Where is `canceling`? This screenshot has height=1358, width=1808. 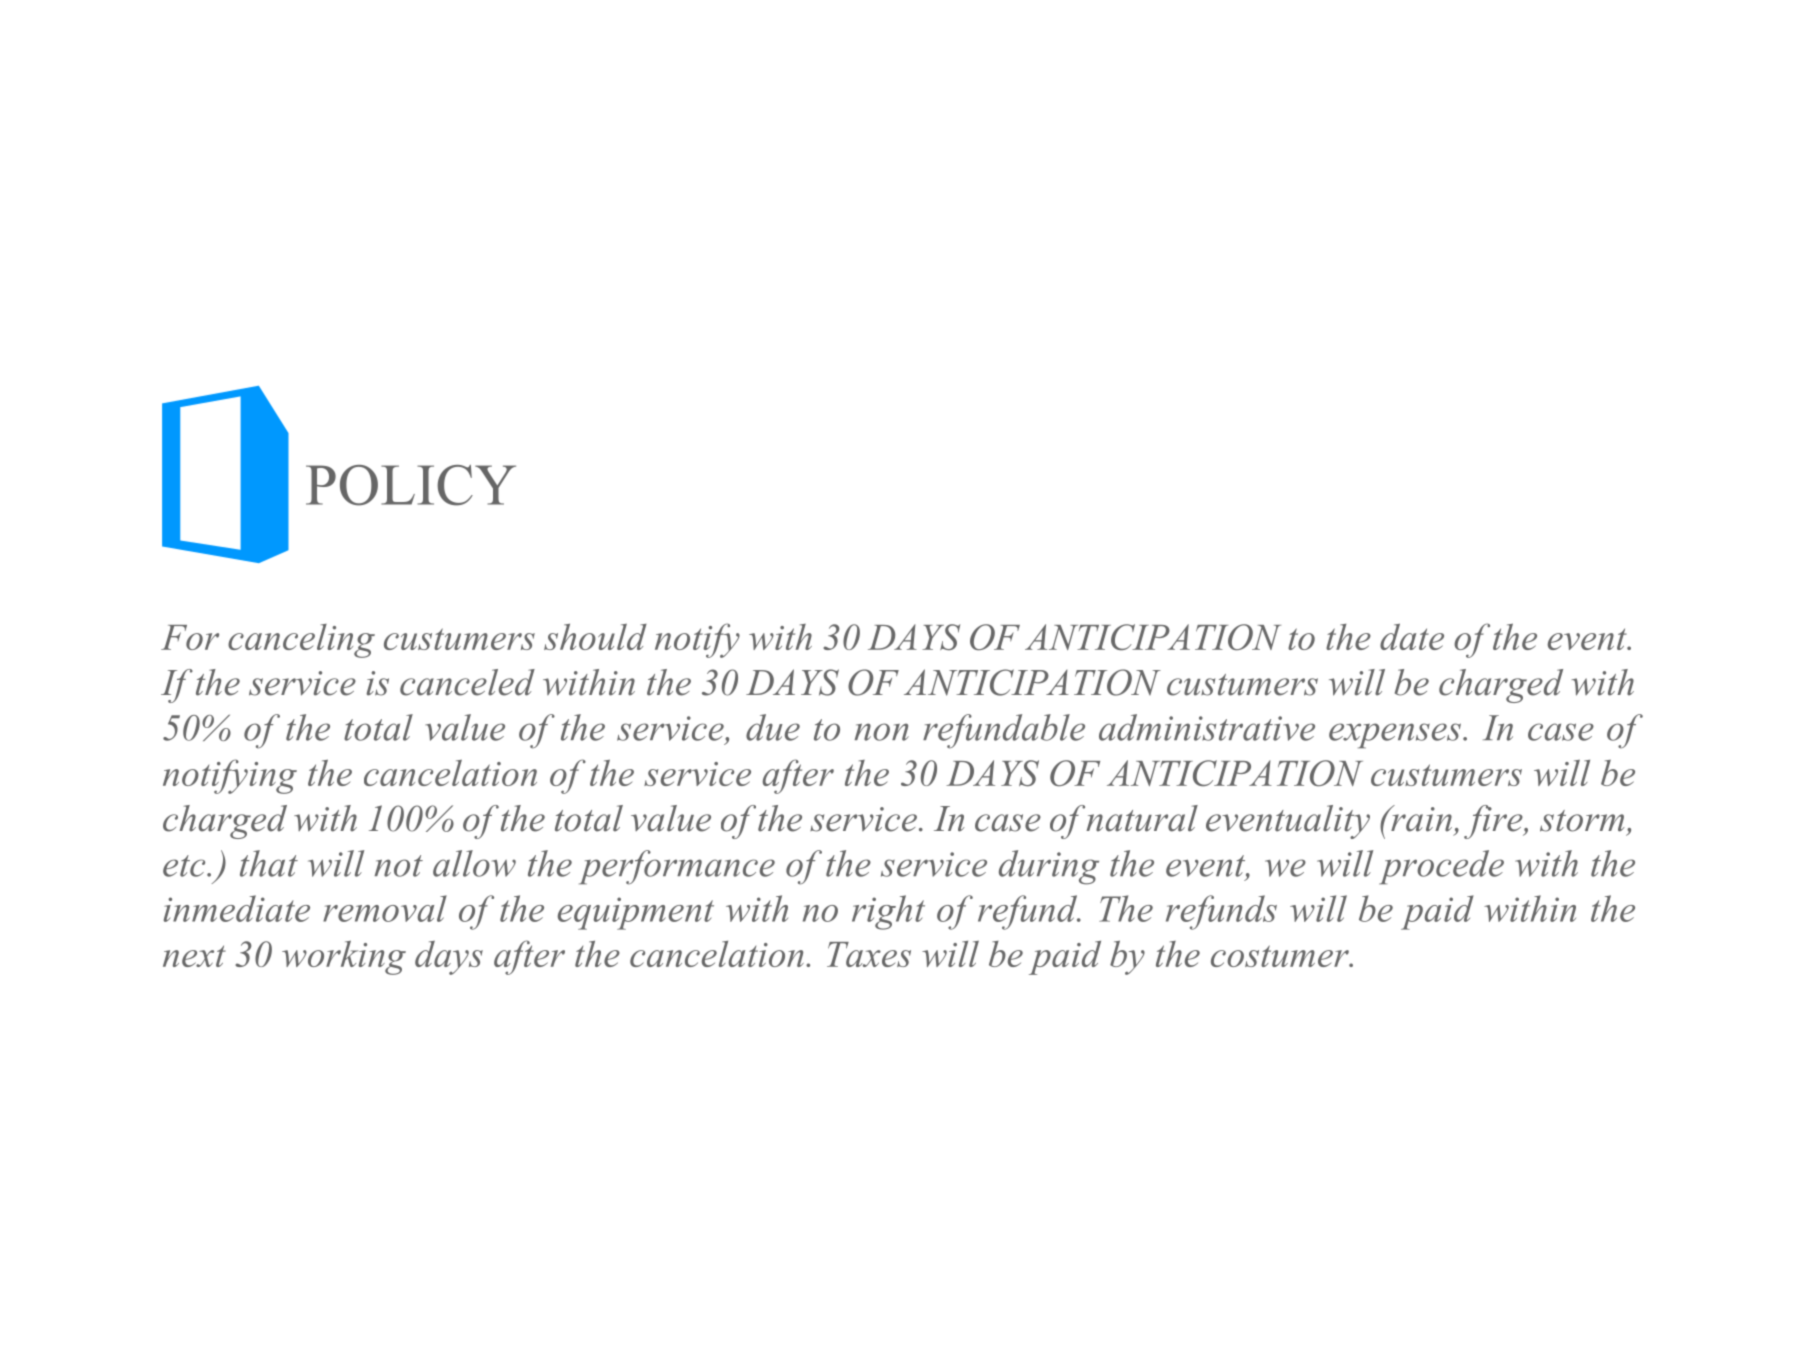
canceling is located at coordinates (301, 641).
